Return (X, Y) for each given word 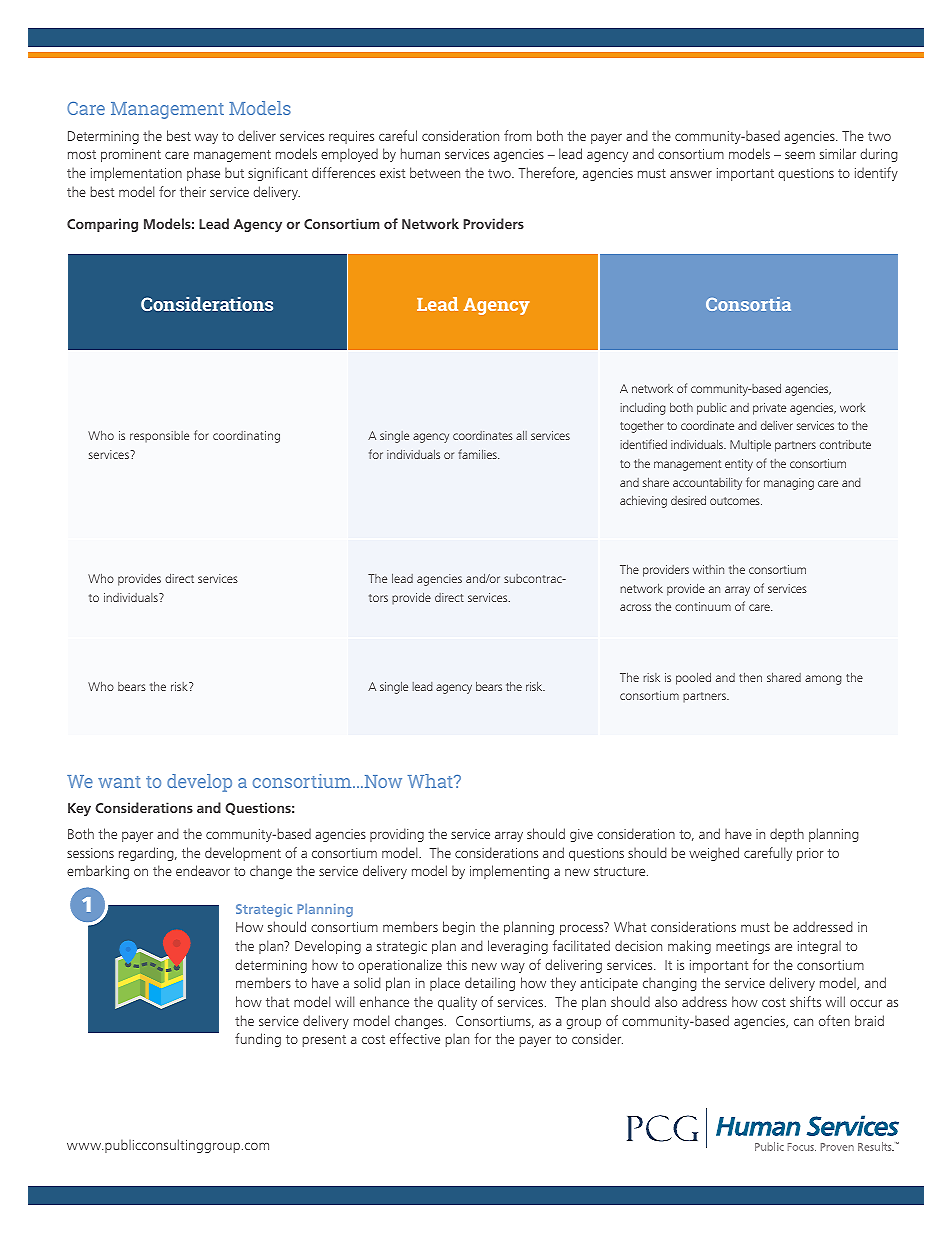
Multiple (750, 445)
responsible (159, 437)
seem (800, 155)
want (119, 782)
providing (397, 835)
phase (203, 174)
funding (258, 1040)
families (478, 454)
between (435, 172)
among (823, 680)
